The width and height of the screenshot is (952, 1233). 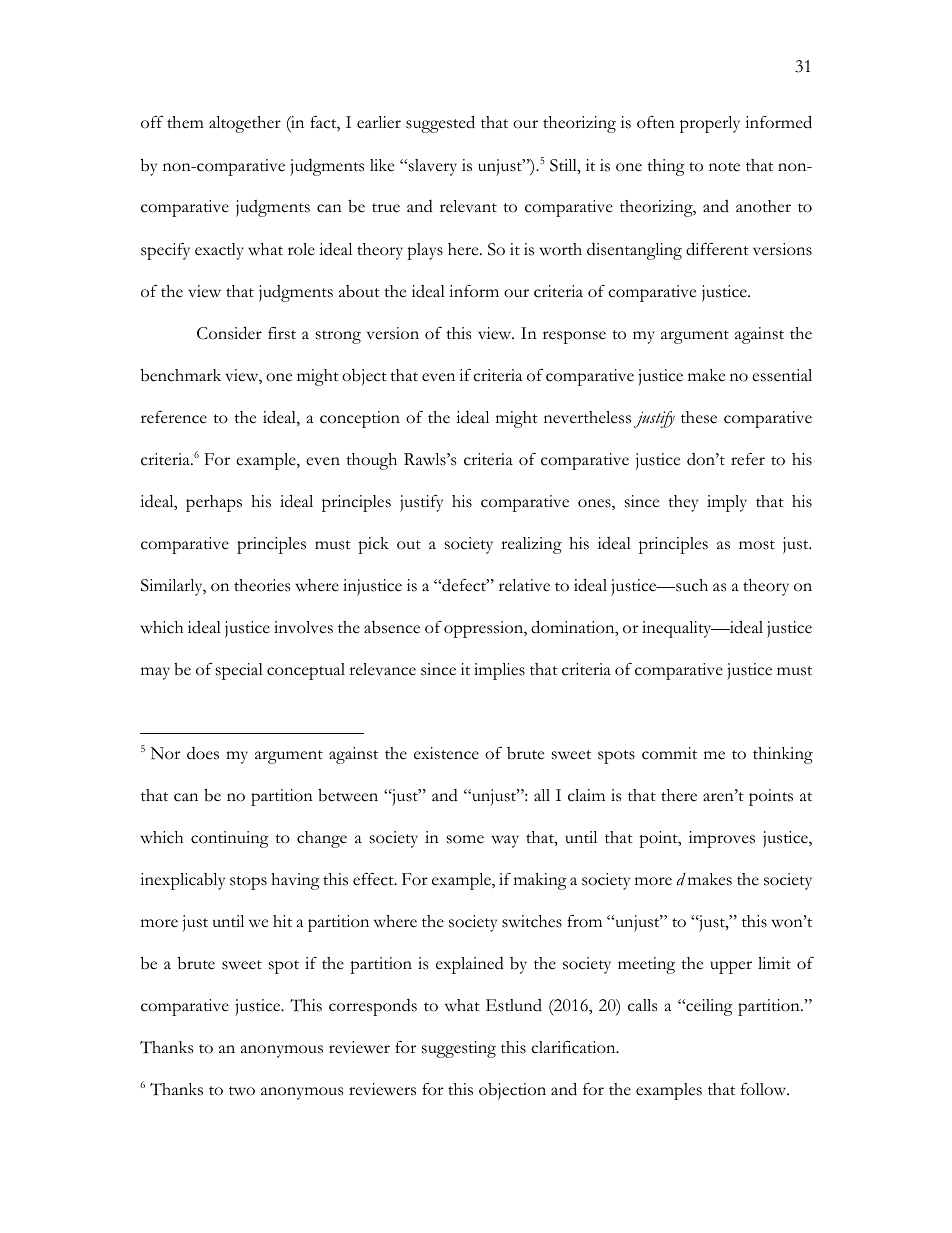 What do you see at coordinates (371, 461) in the screenshot?
I see `though` at bounding box center [371, 461].
